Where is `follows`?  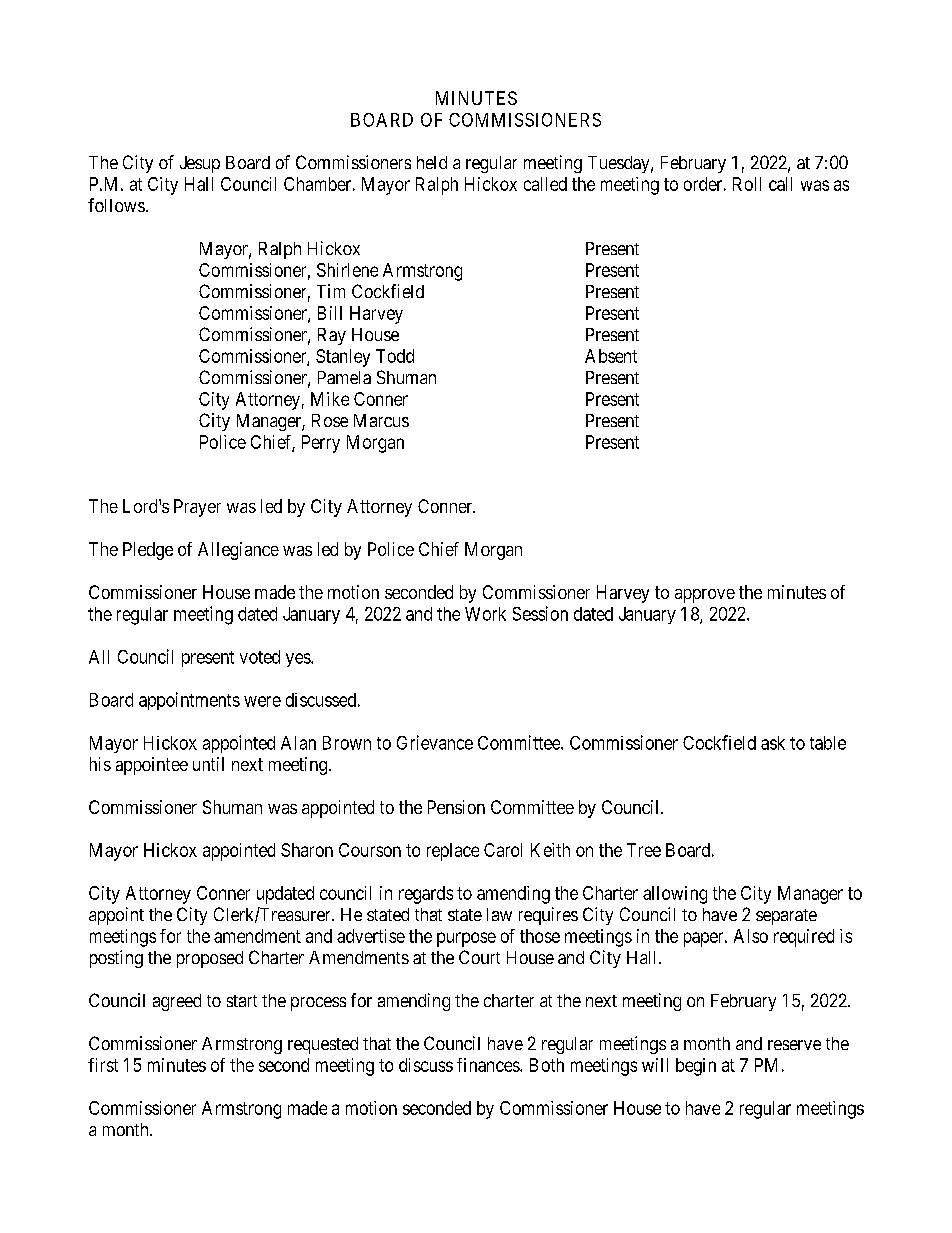 follows is located at coordinates (116, 205).
